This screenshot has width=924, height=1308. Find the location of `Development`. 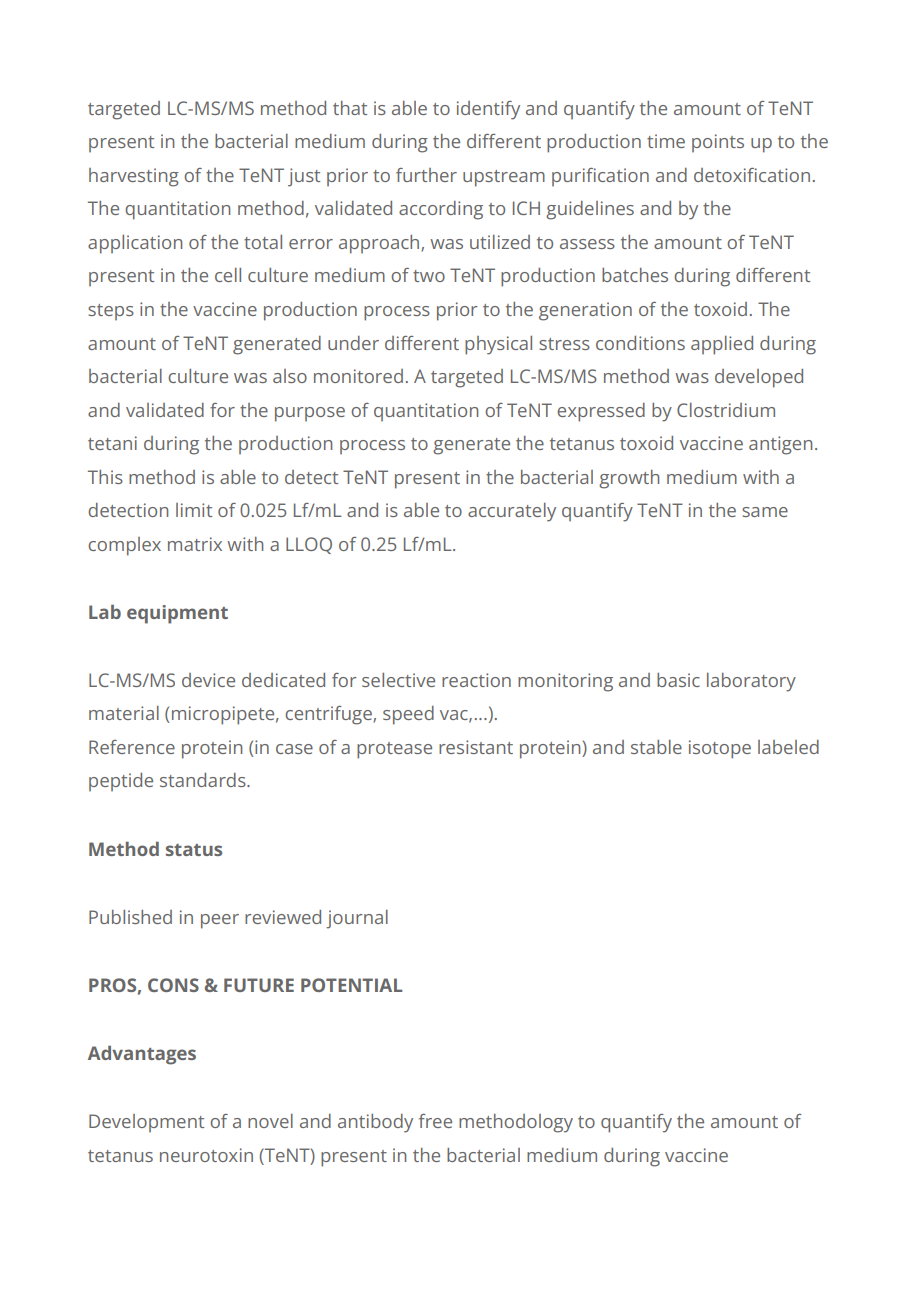

Development is located at coordinates (146, 1123).
